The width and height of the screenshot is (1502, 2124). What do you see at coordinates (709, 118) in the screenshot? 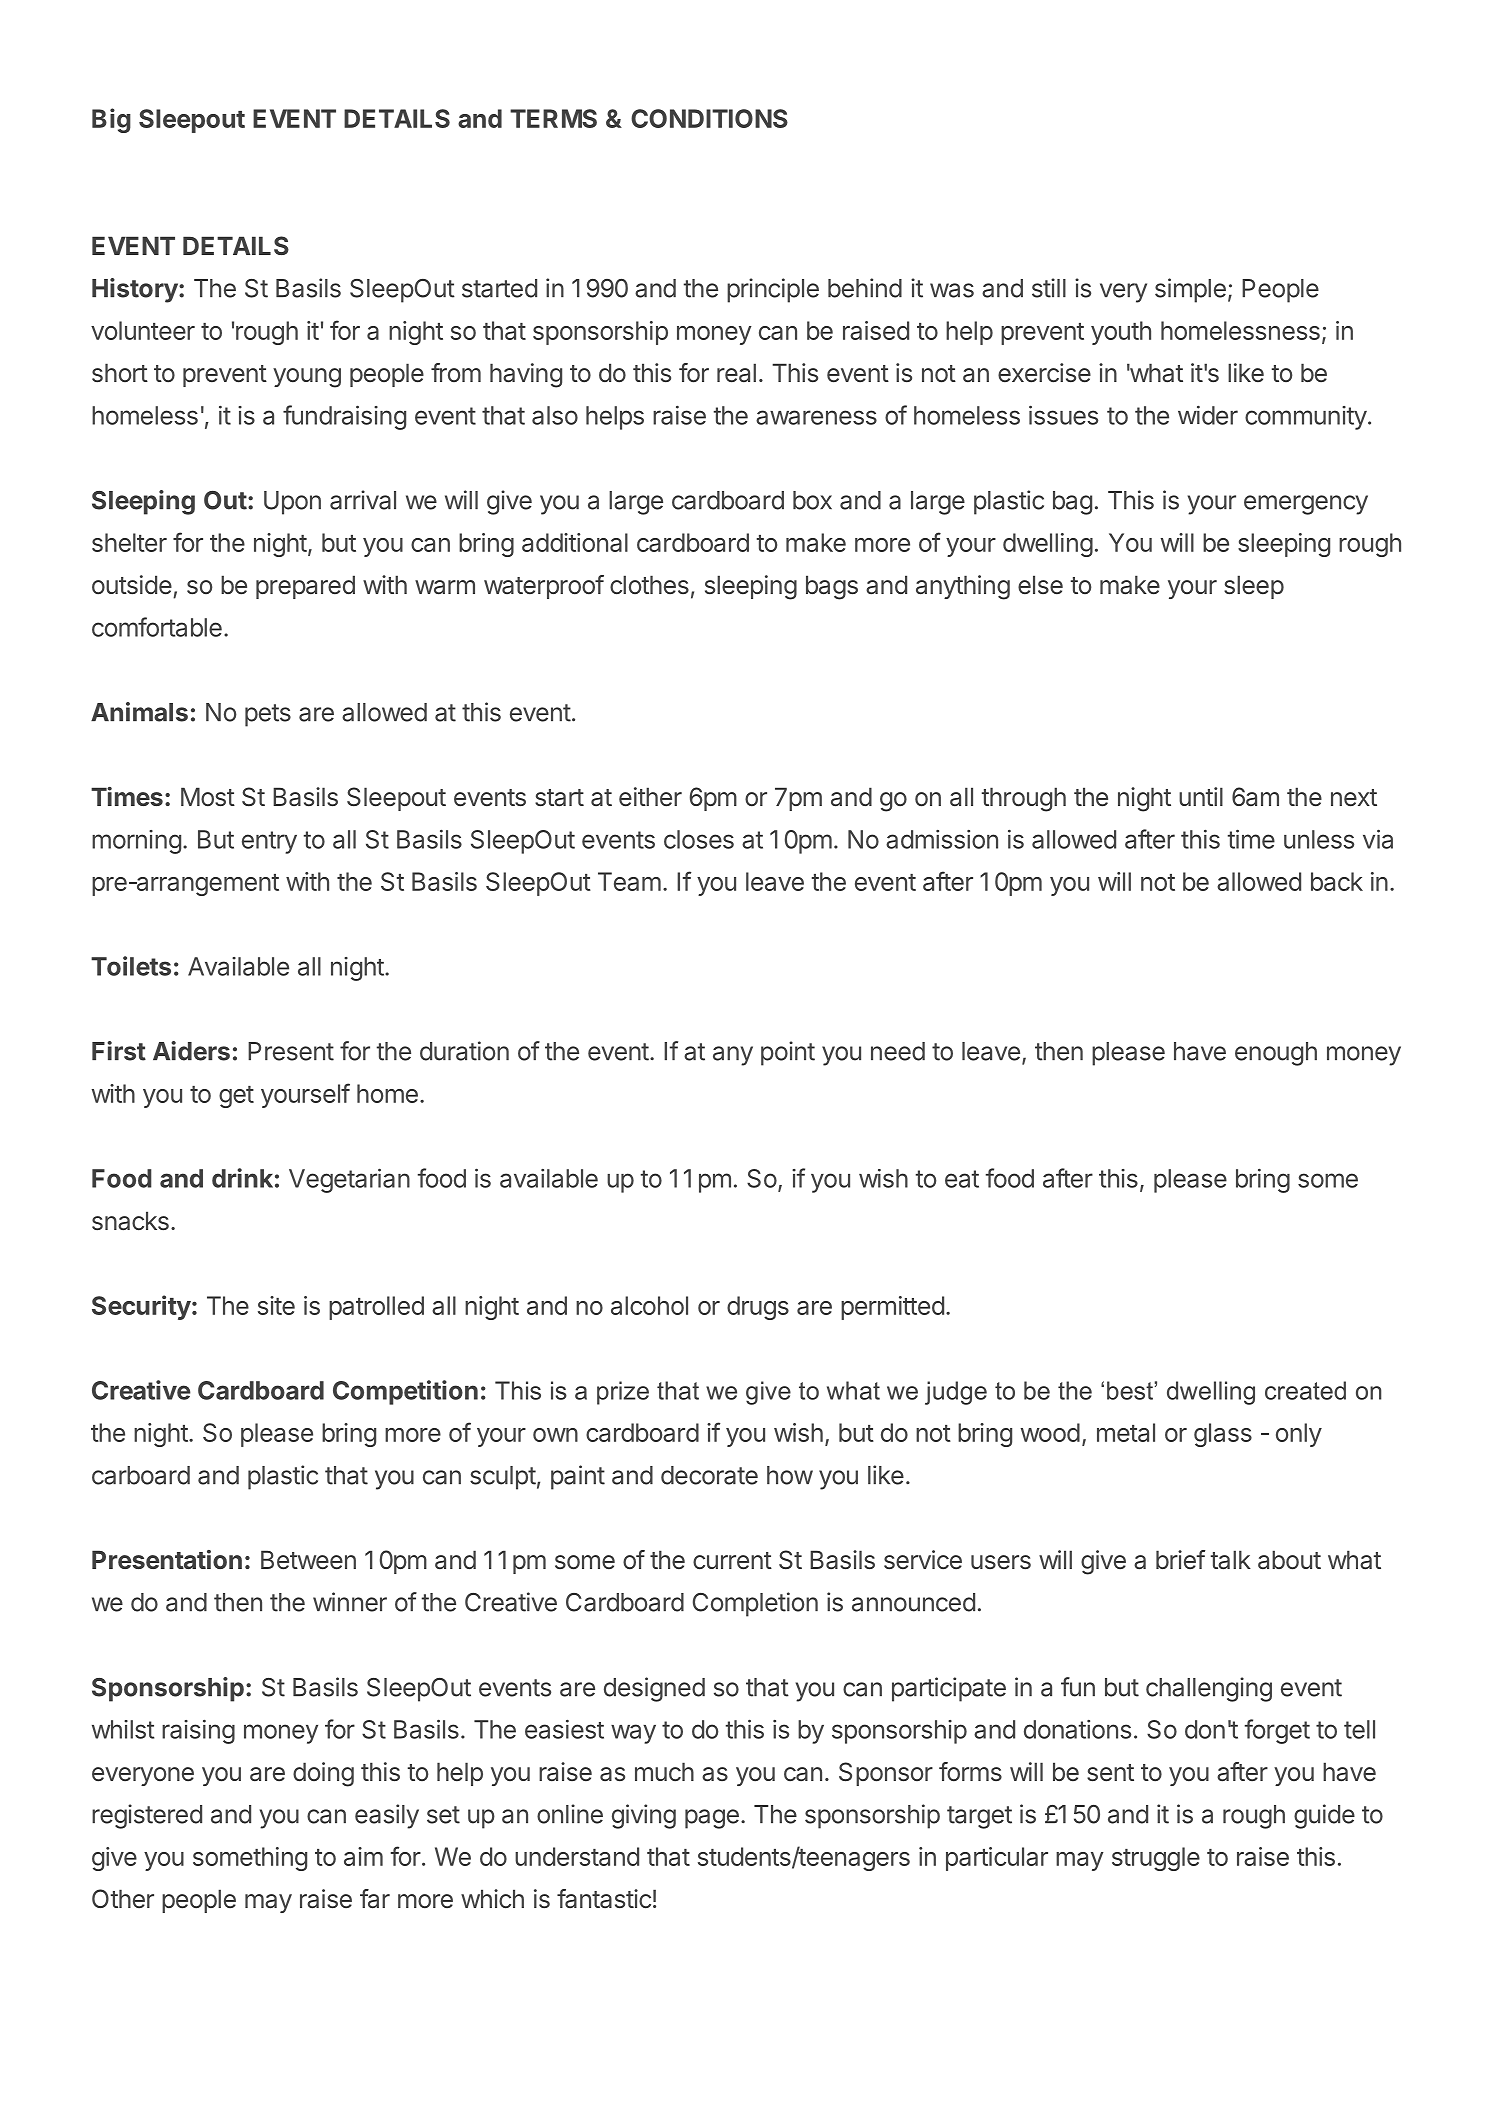
I see `CONDITIONS` at bounding box center [709, 118].
